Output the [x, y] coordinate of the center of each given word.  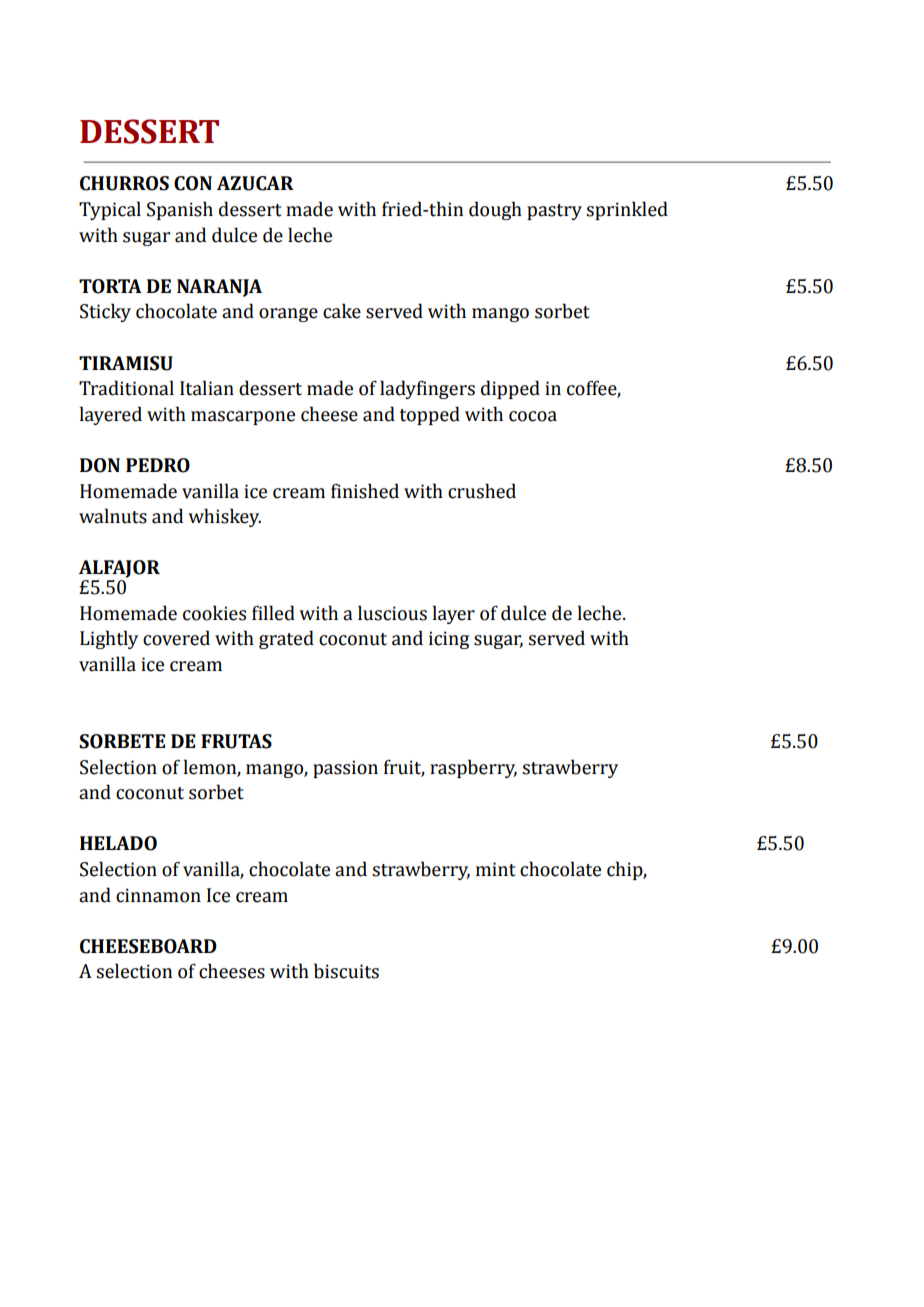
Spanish [180, 210]
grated [286, 639]
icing [449, 640]
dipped [510, 389]
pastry [554, 212]
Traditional [126, 388]
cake [342, 311]
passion [345, 769]
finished [365, 491]
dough [495, 210]
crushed [482, 491]
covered [176, 638]
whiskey [224, 517]
